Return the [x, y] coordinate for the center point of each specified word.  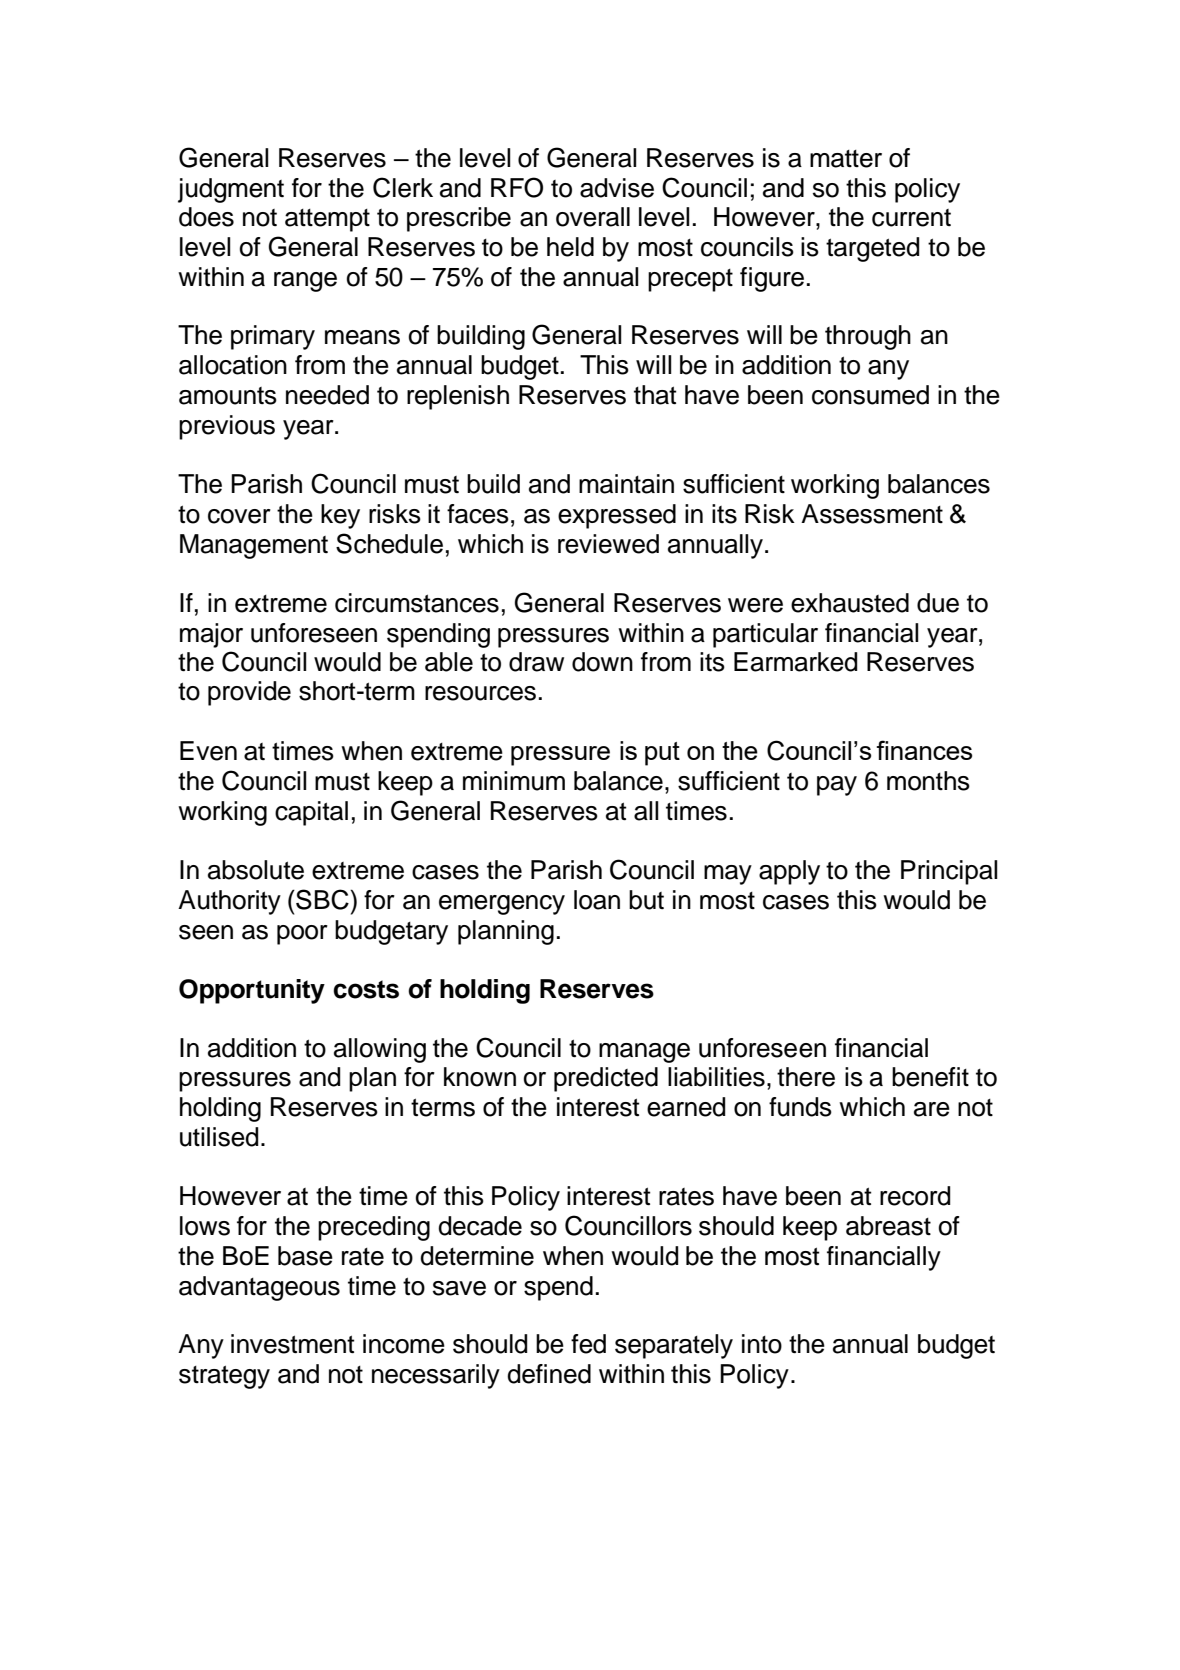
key [340, 516]
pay [837, 786]
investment [292, 1344]
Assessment [872, 514]
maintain [626, 484]
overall [593, 217]
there [806, 1077]
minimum [514, 781]
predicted [606, 1079]
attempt [327, 220]
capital [311, 813]
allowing [380, 1050]
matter [846, 159]
